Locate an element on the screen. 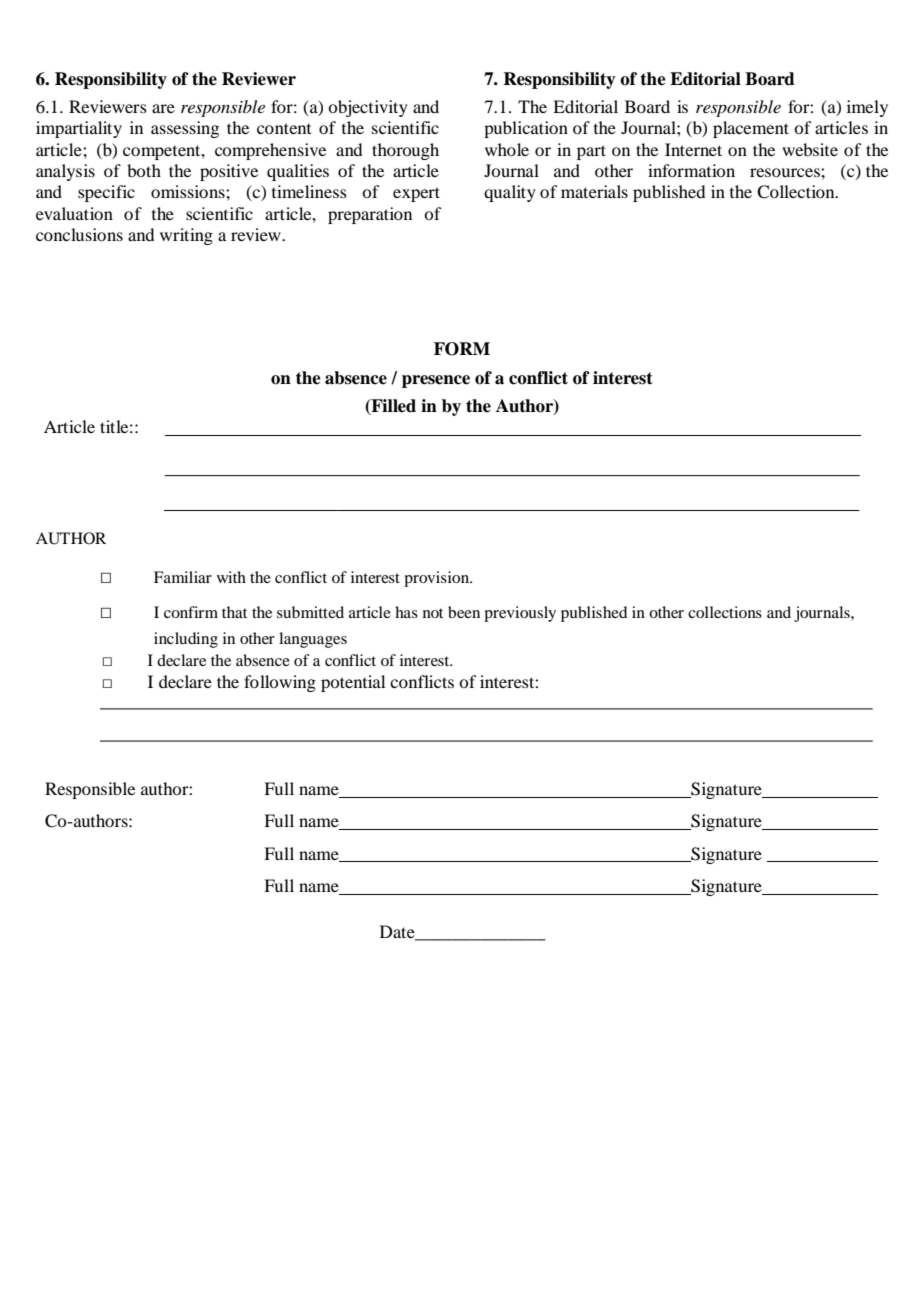 The image size is (924, 1308). placement is located at coordinates (751, 129).
